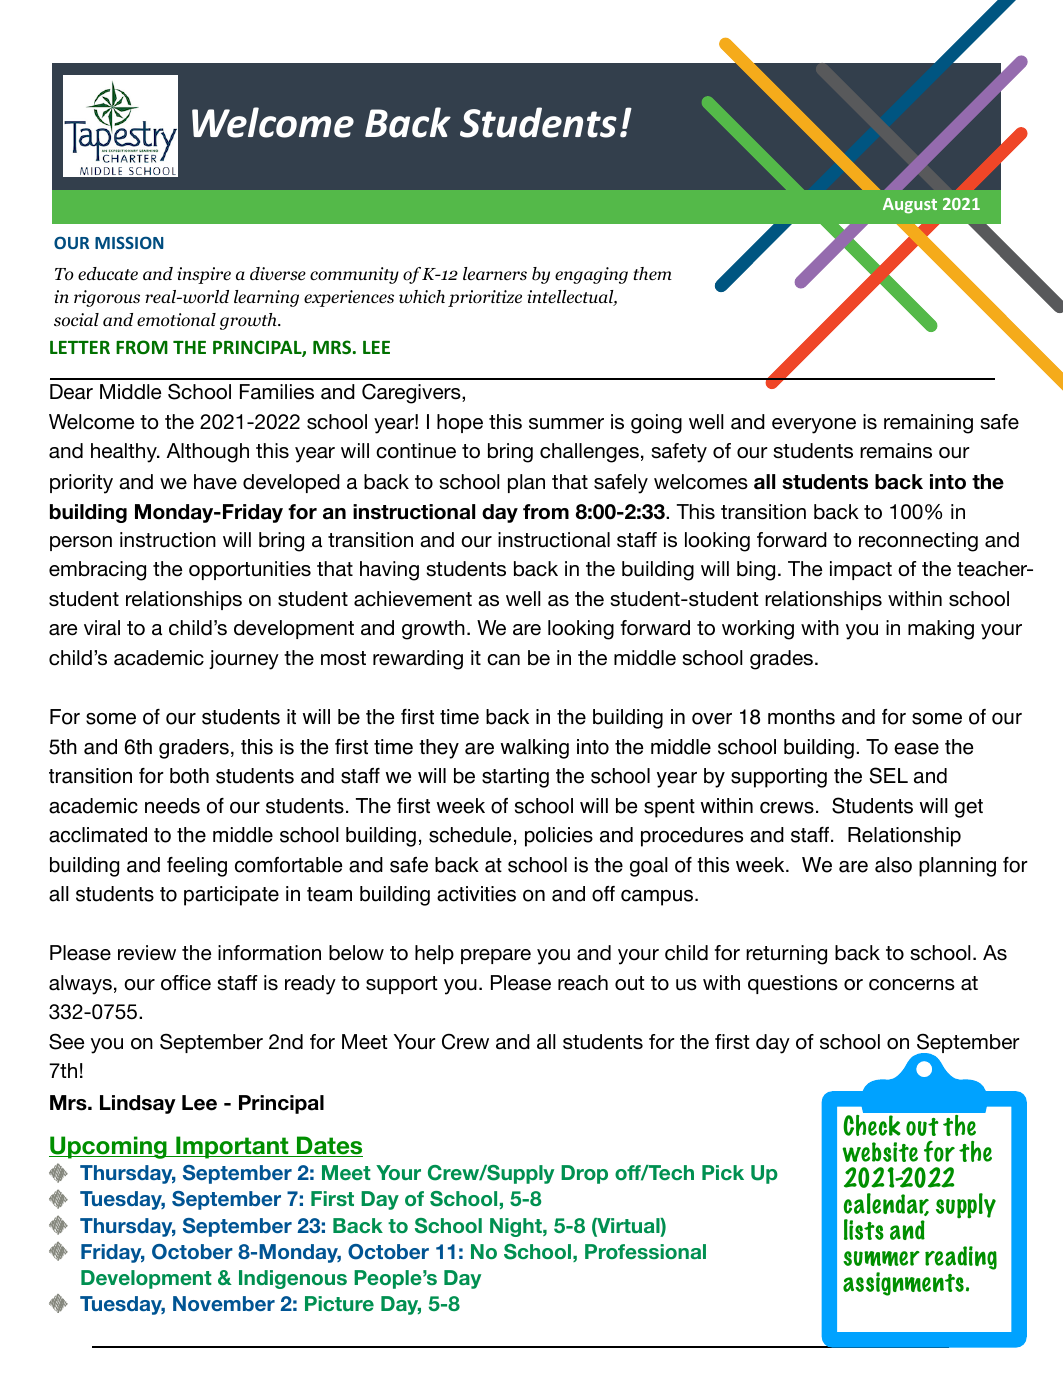 This screenshot has height=1376, width=1063. Describe the element at coordinates (786, 955) in the screenshot. I see `returning` at that location.
